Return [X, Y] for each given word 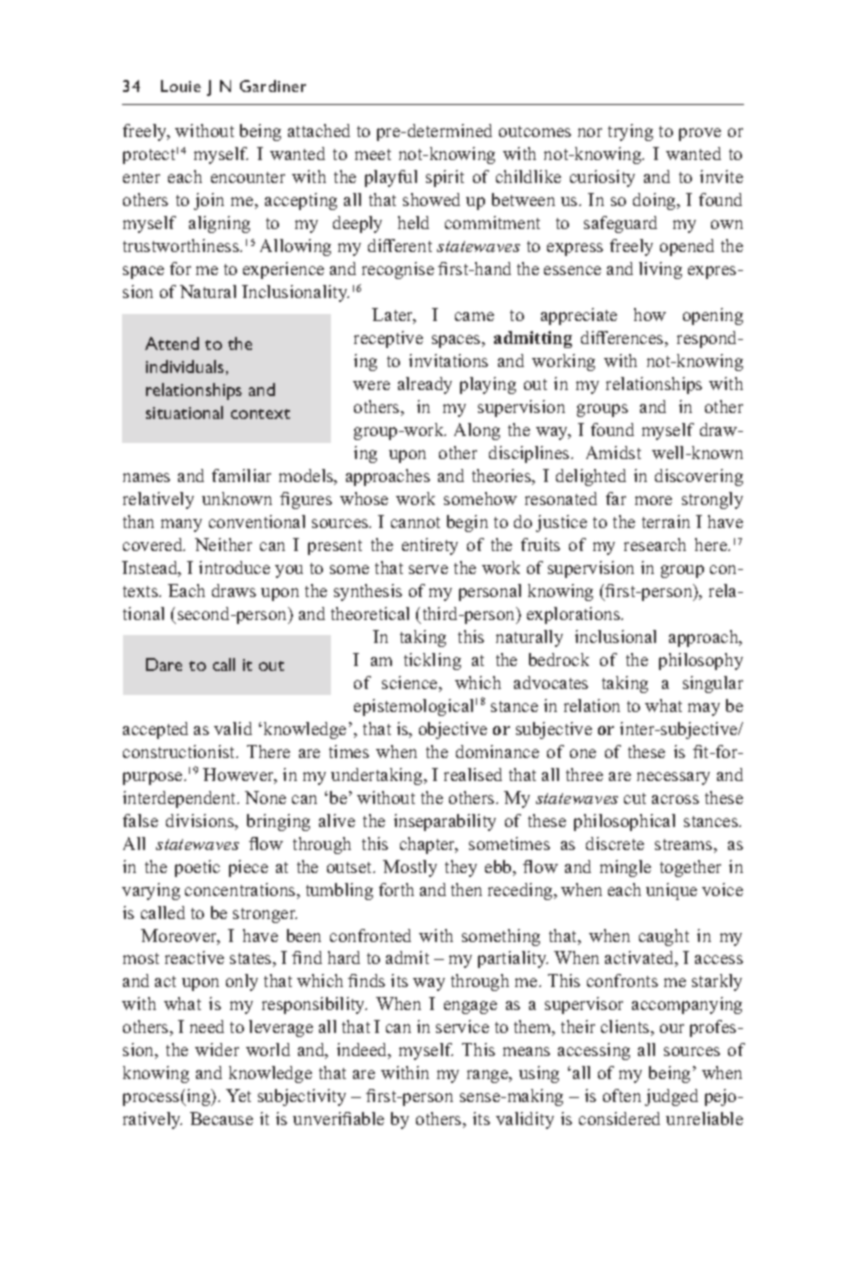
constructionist [180, 751]
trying [630, 132]
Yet [238, 1095]
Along [477, 431]
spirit [445, 178]
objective [453, 730]
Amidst [613, 452]
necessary [673, 778]
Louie [181, 86]
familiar [241, 475]
